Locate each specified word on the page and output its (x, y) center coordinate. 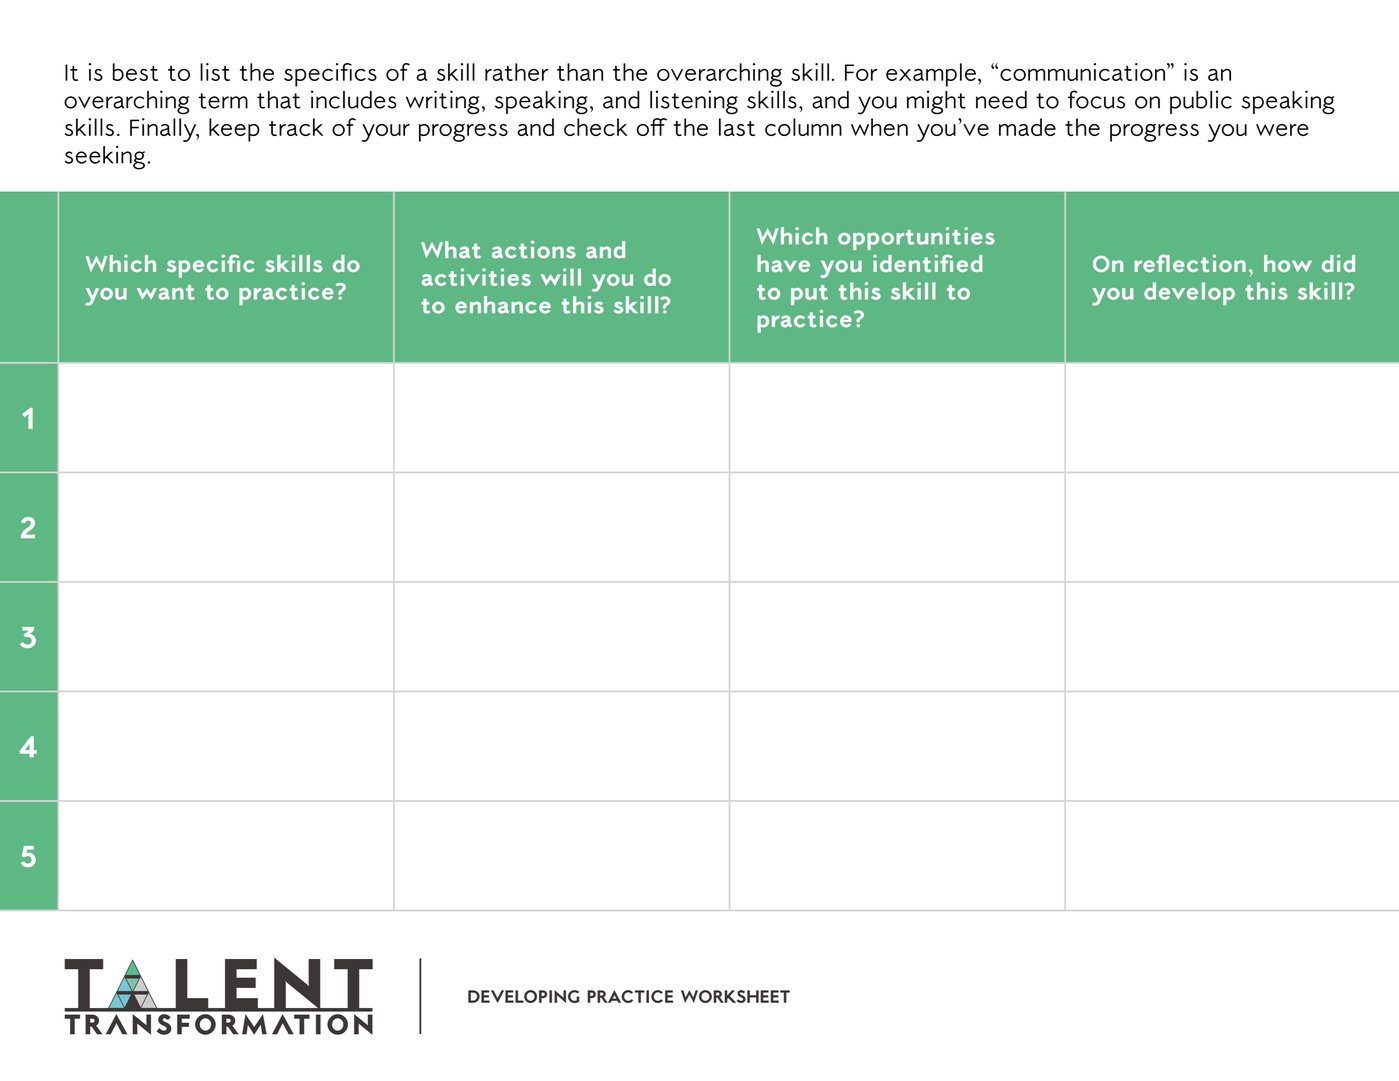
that (279, 100)
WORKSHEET (735, 996)
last (737, 127)
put (809, 295)
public (1201, 102)
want (166, 292)
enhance (503, 305)
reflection (1190, 263)
